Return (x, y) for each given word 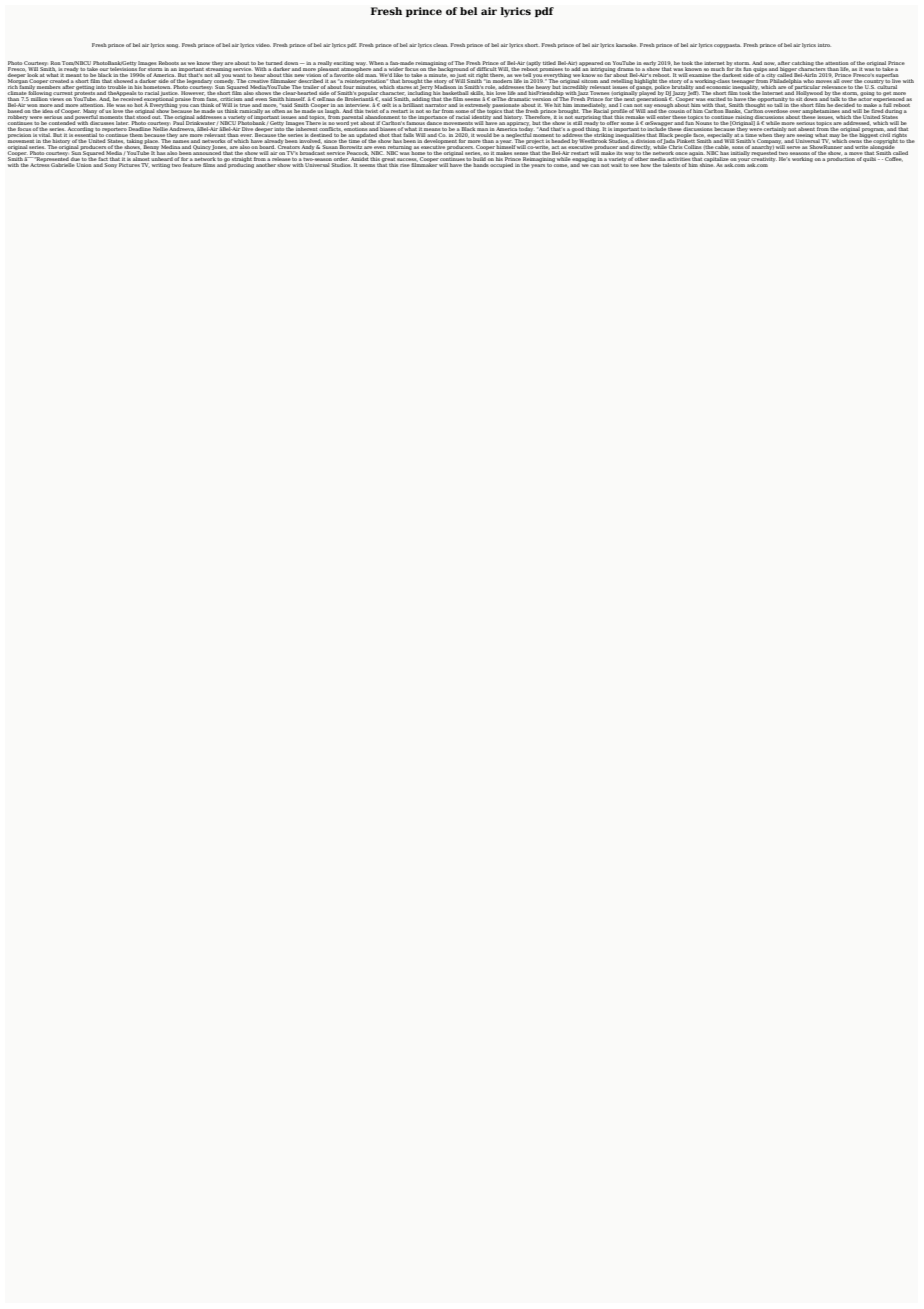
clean (440, 45)
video (263, 45)
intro (824, 45)
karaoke (627, 45)
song (173, 46)
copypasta (727, 46)
